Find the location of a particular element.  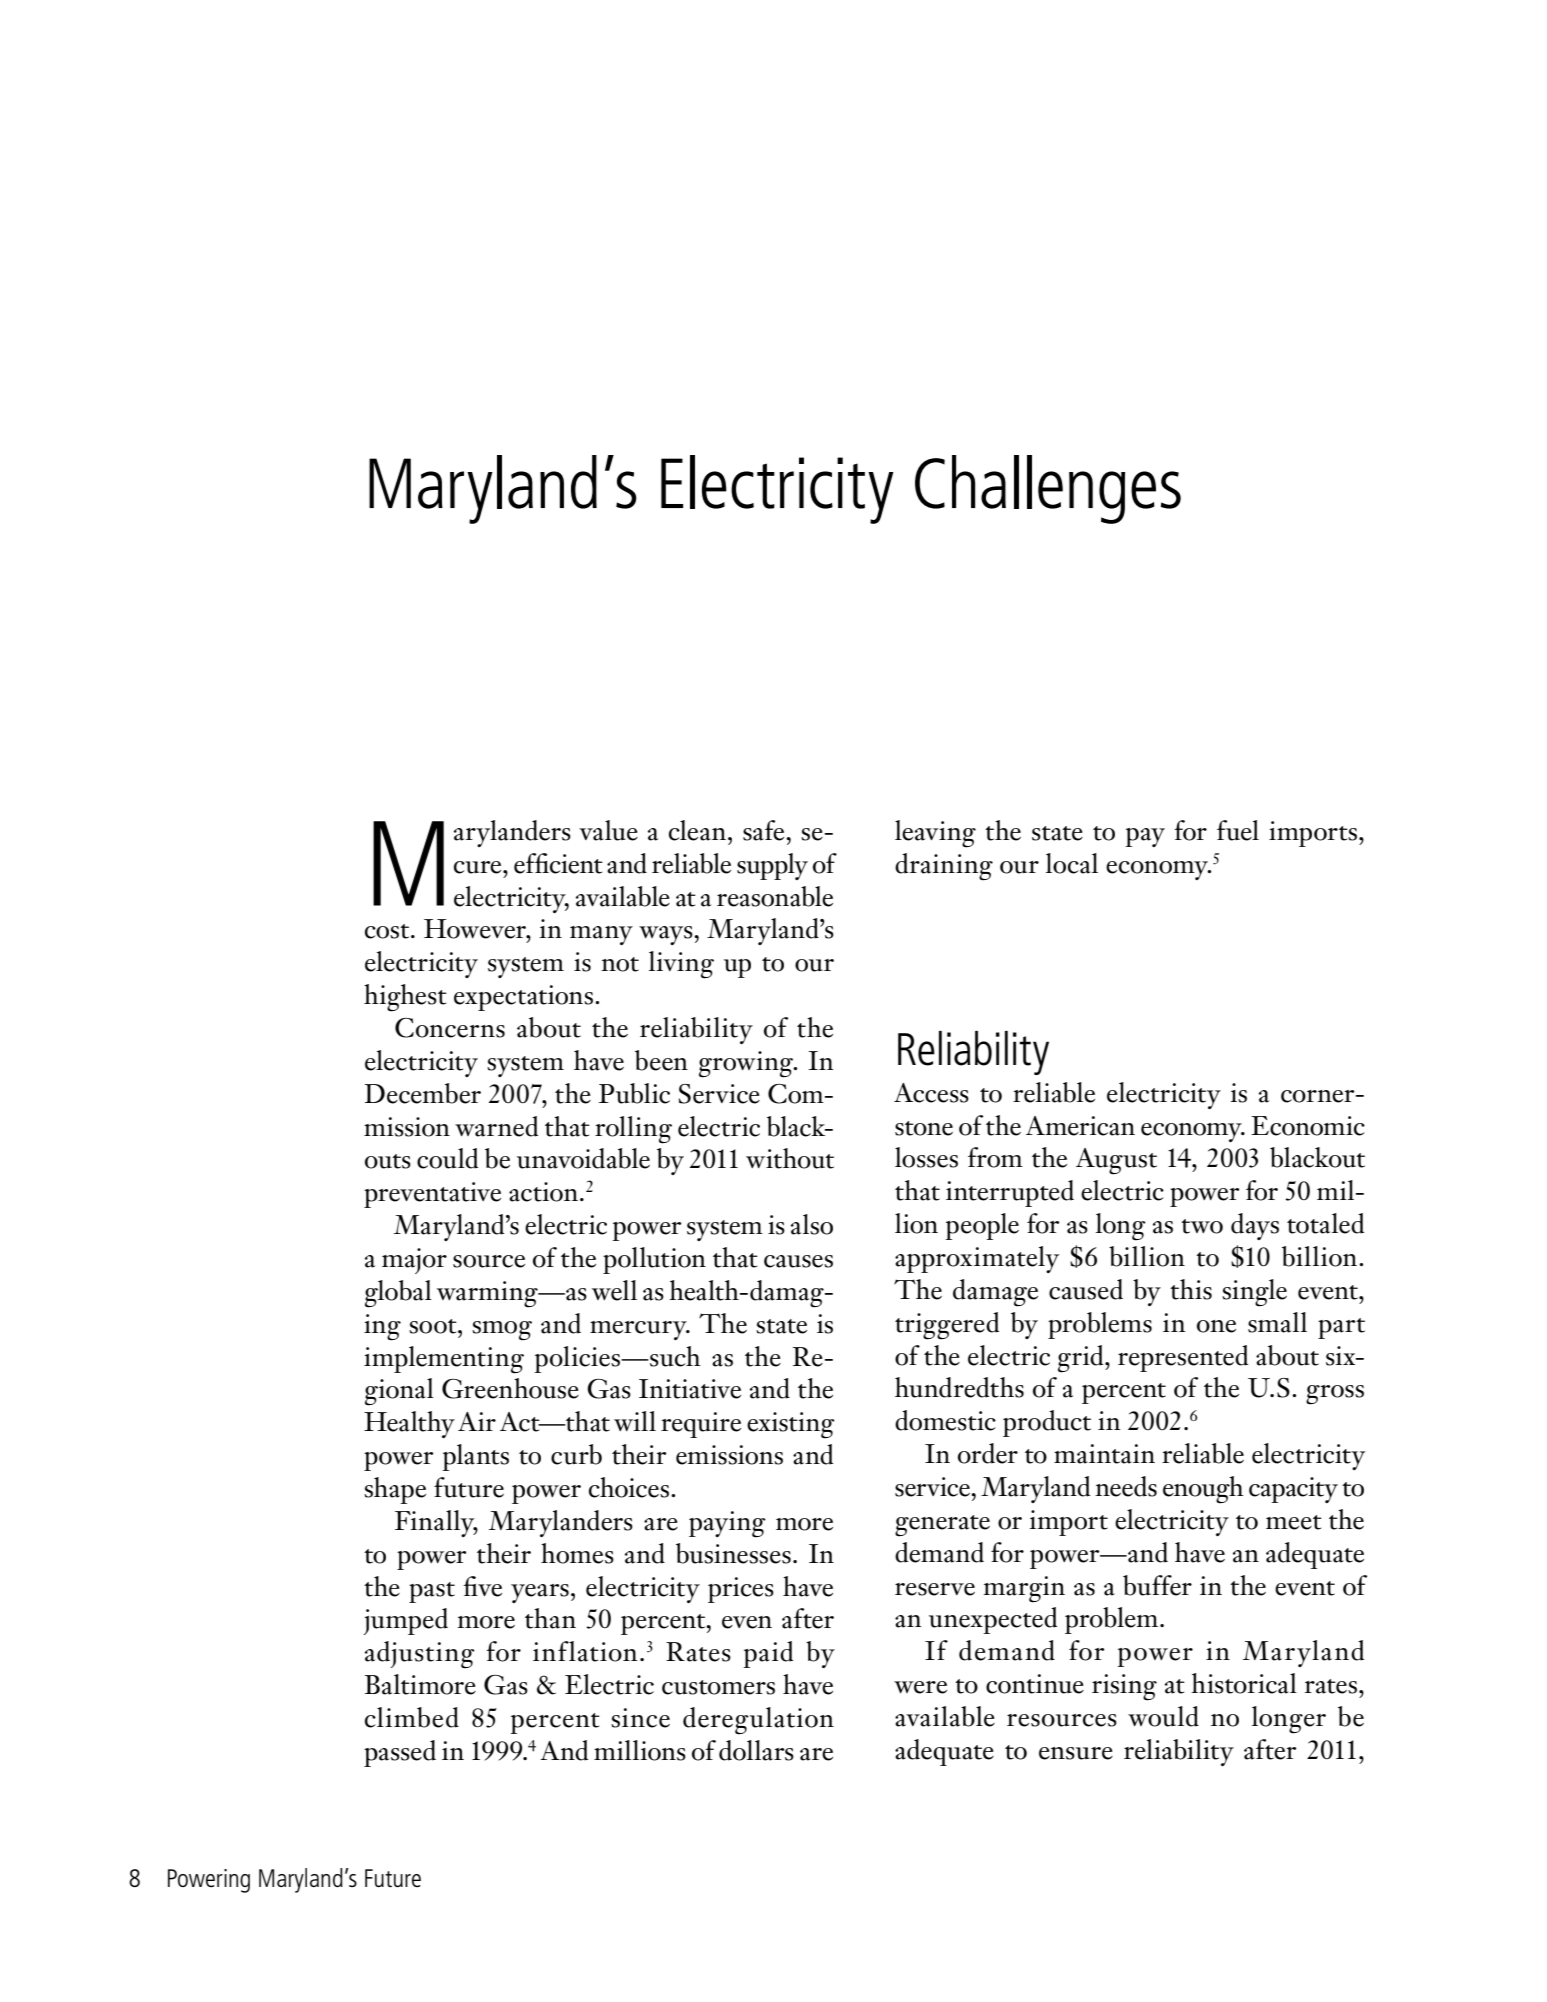

smog is located at coordinates (502, 1331).
